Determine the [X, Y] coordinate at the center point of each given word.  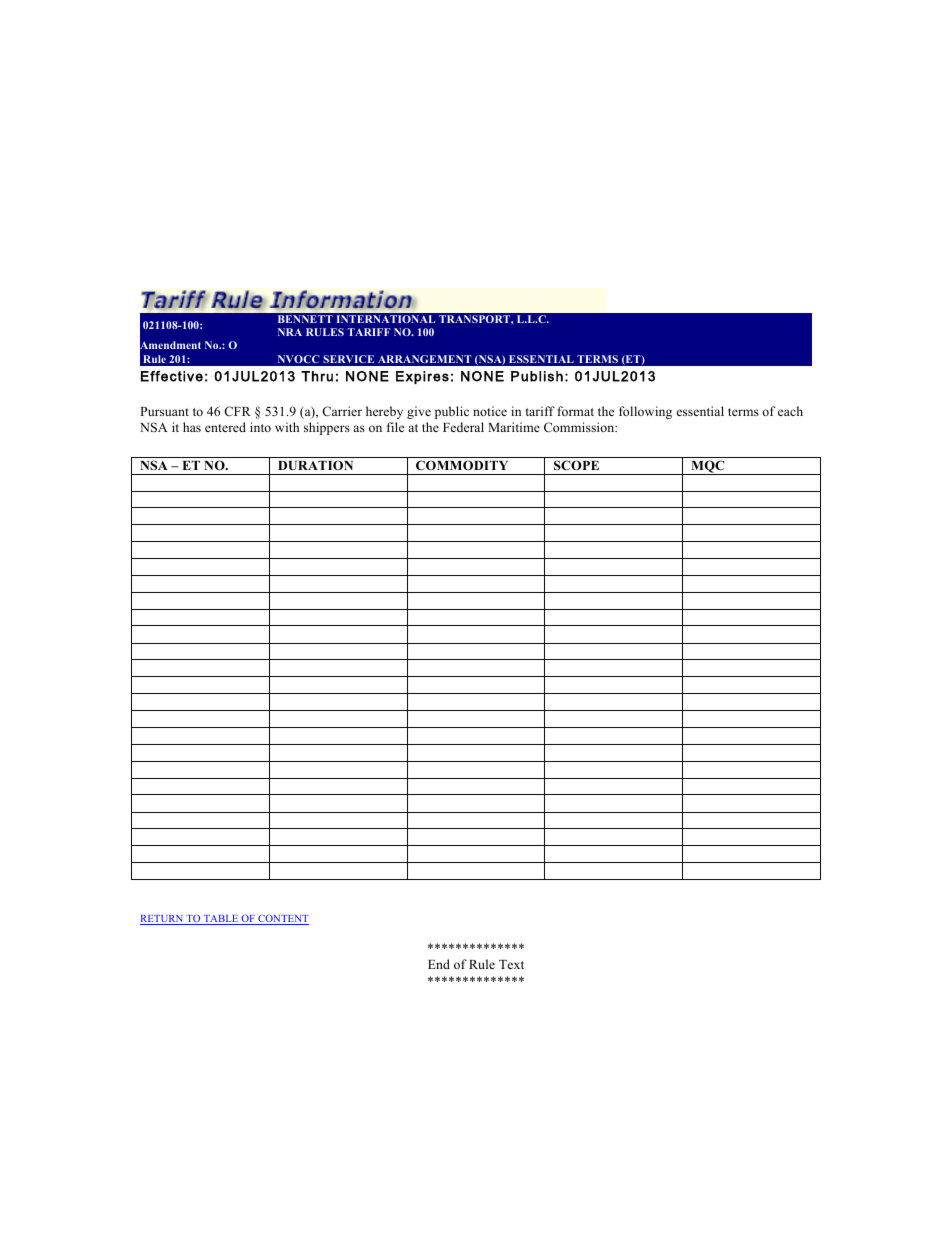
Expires [422, 377]
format [575, 411]
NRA [290, 332]
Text [511, 964]
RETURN [162, 920]
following [645, 412]
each [790, 411]
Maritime [514, 427]
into [260, 427]
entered [225, 427]
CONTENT [282, 919]
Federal [463, 427]
